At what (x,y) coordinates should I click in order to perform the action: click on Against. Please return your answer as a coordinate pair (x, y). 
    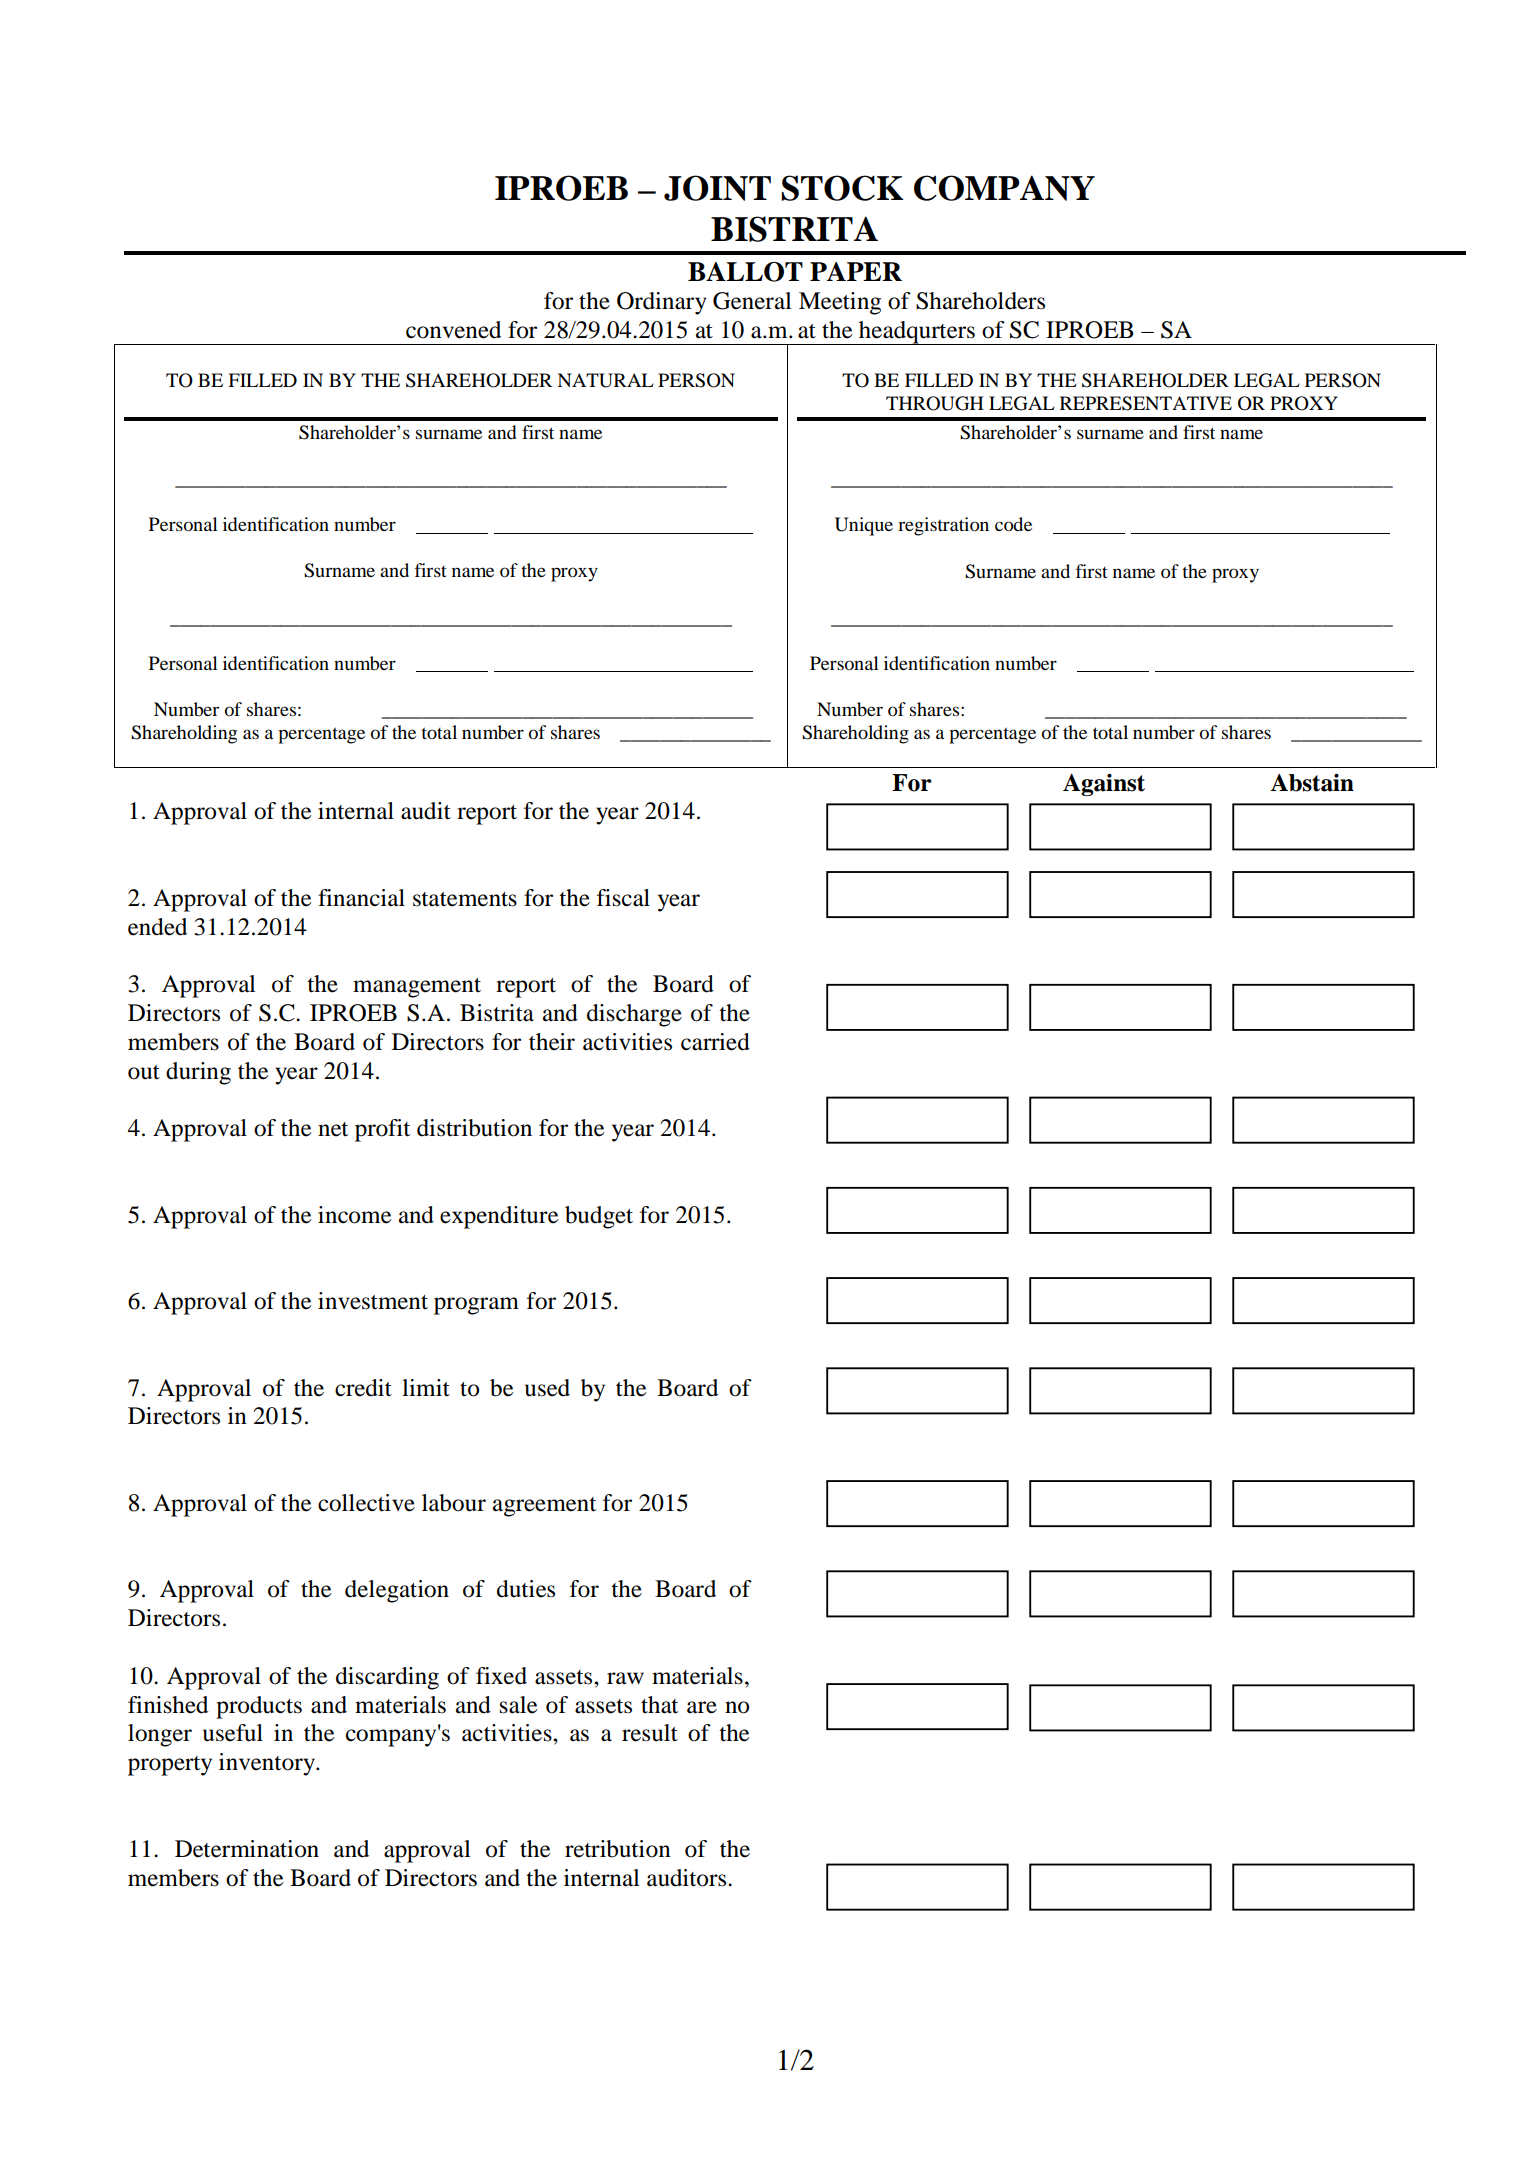
    Looking at the image, I should click on (1104, 784).
